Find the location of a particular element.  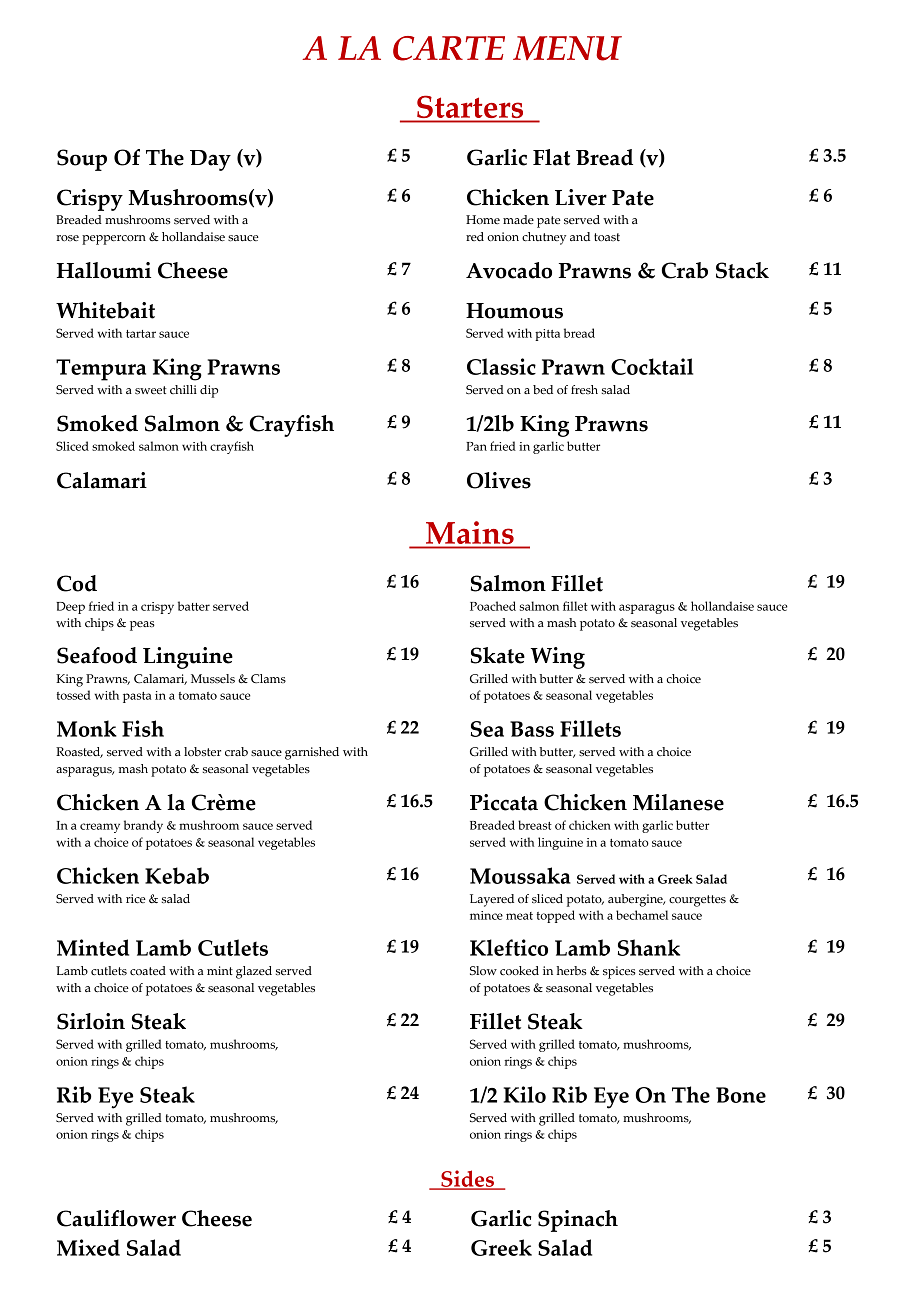

Shank is located at coordinates (649, 947).
